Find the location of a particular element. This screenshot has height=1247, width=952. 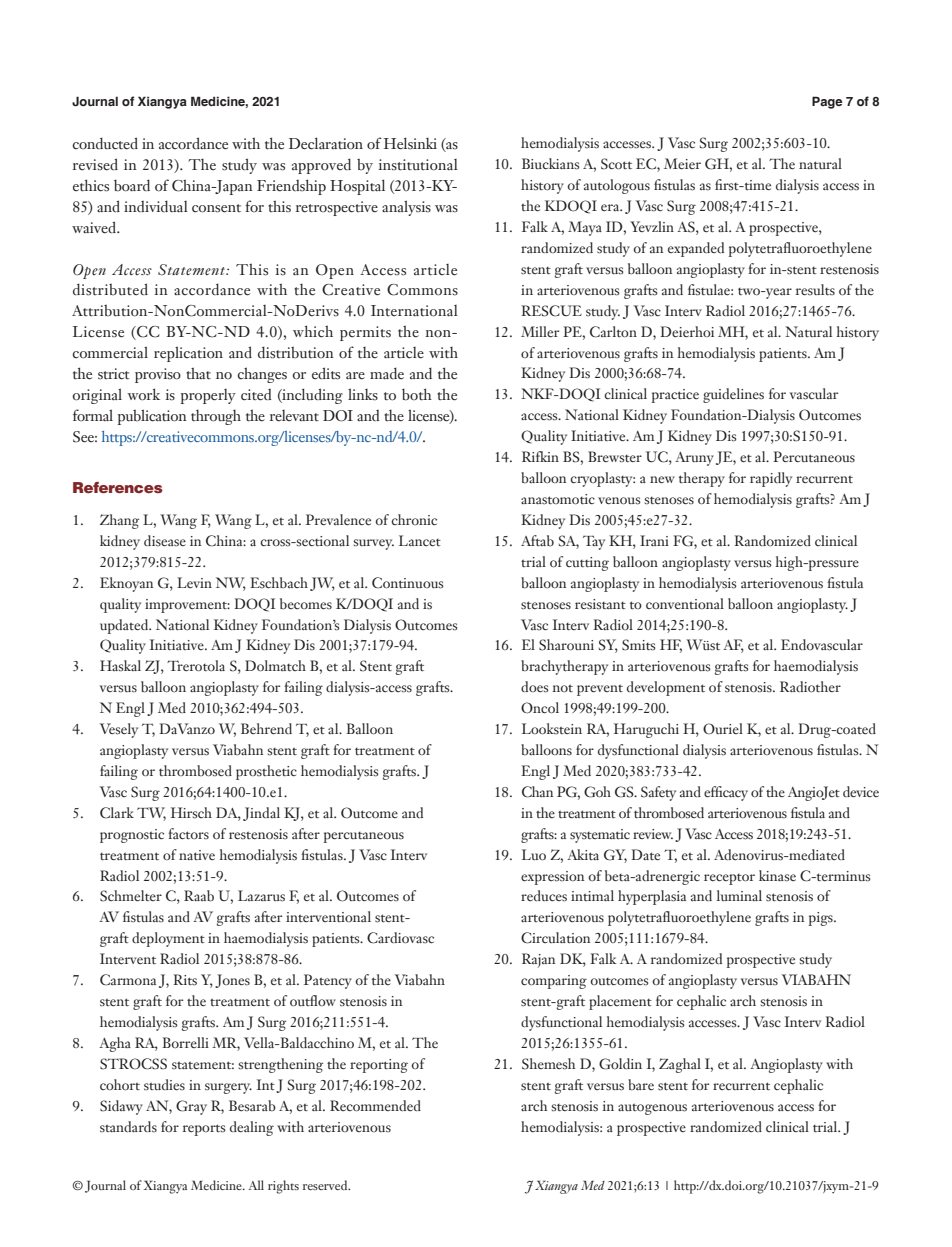

rapidly is located at coordinates (771, 479).
